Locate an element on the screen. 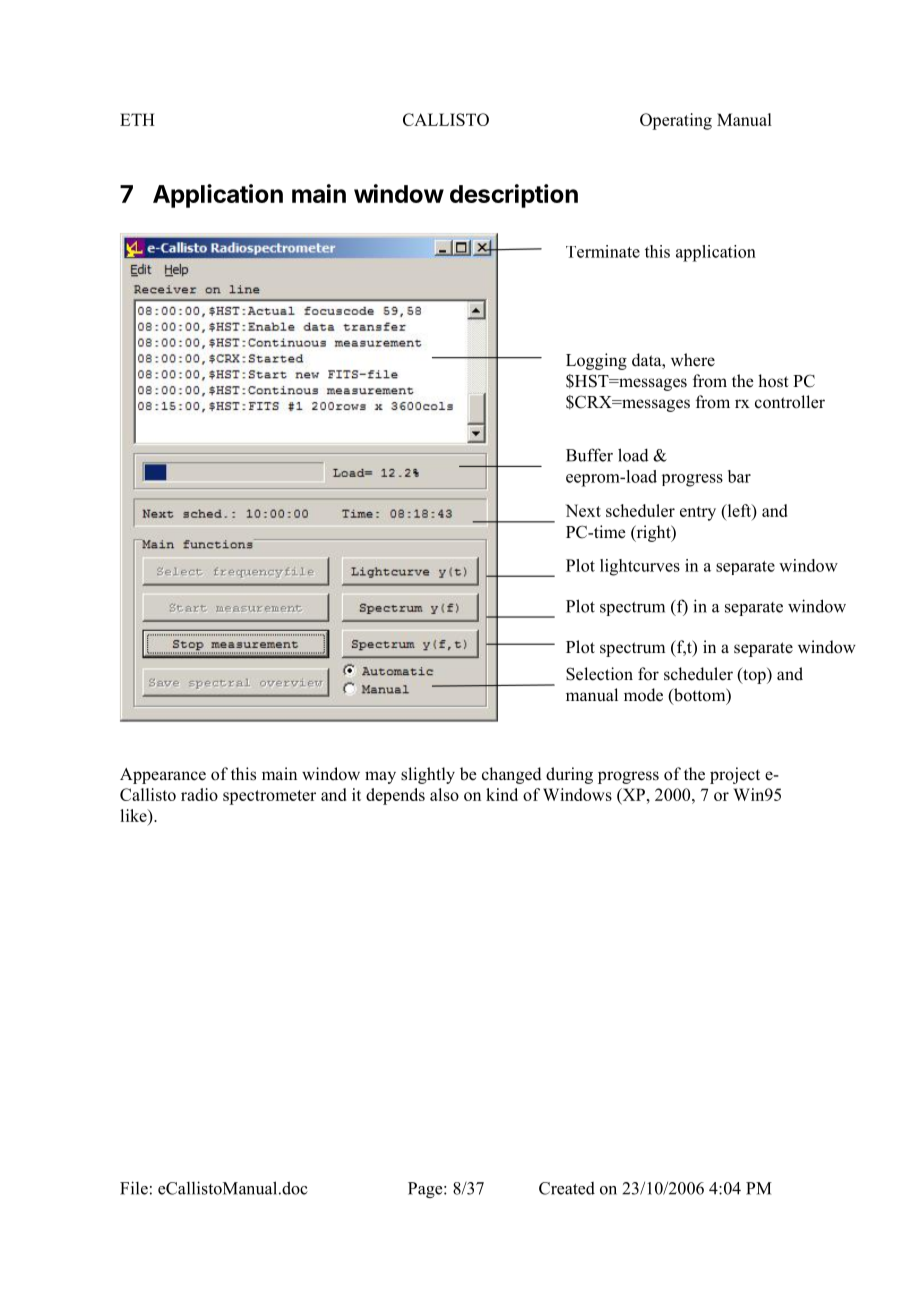 The height and width of the screenshot is (1308, 924). File is located at coordinates (134, 1188).
